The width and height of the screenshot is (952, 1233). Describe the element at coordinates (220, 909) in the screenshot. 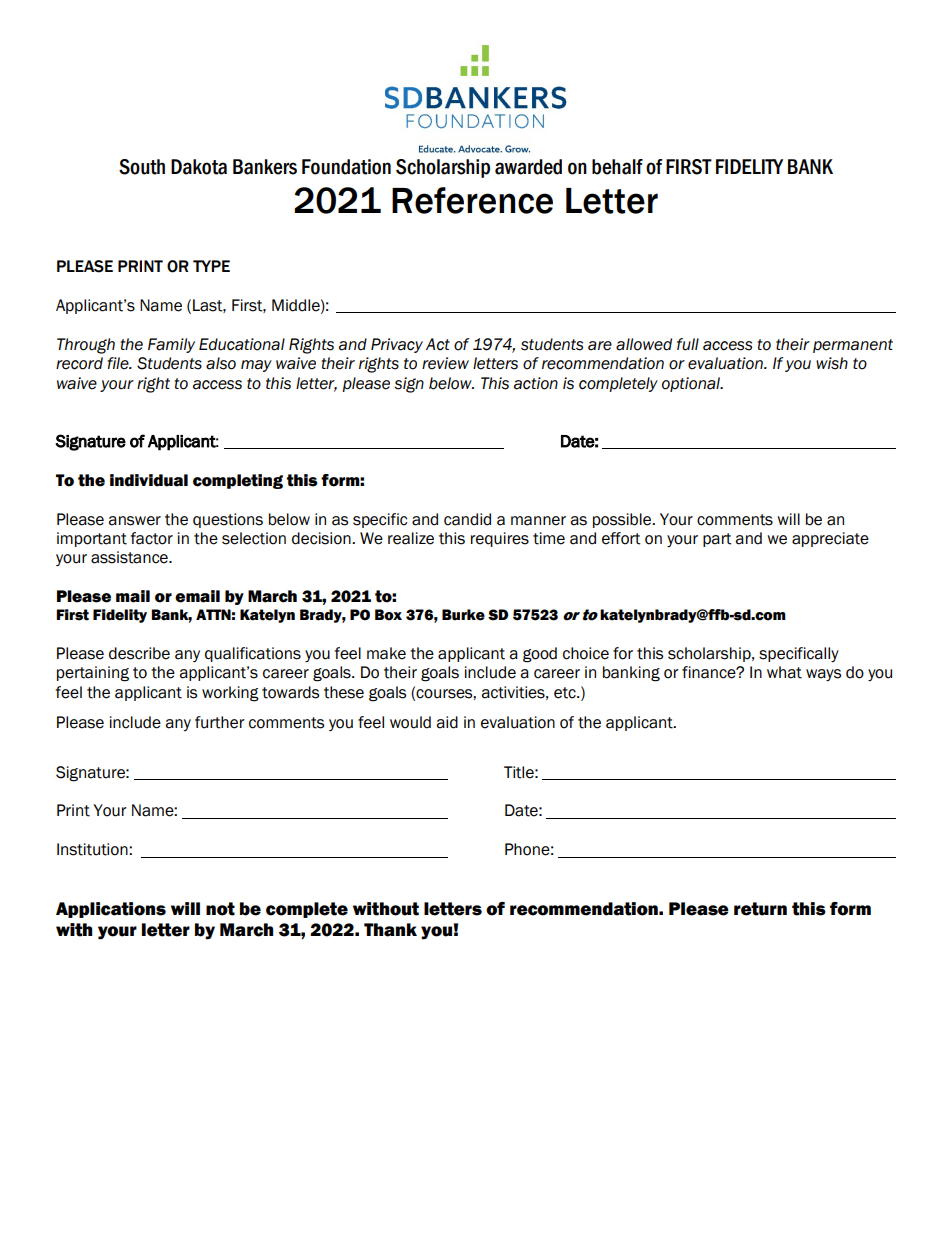

I see `not` at that location.
